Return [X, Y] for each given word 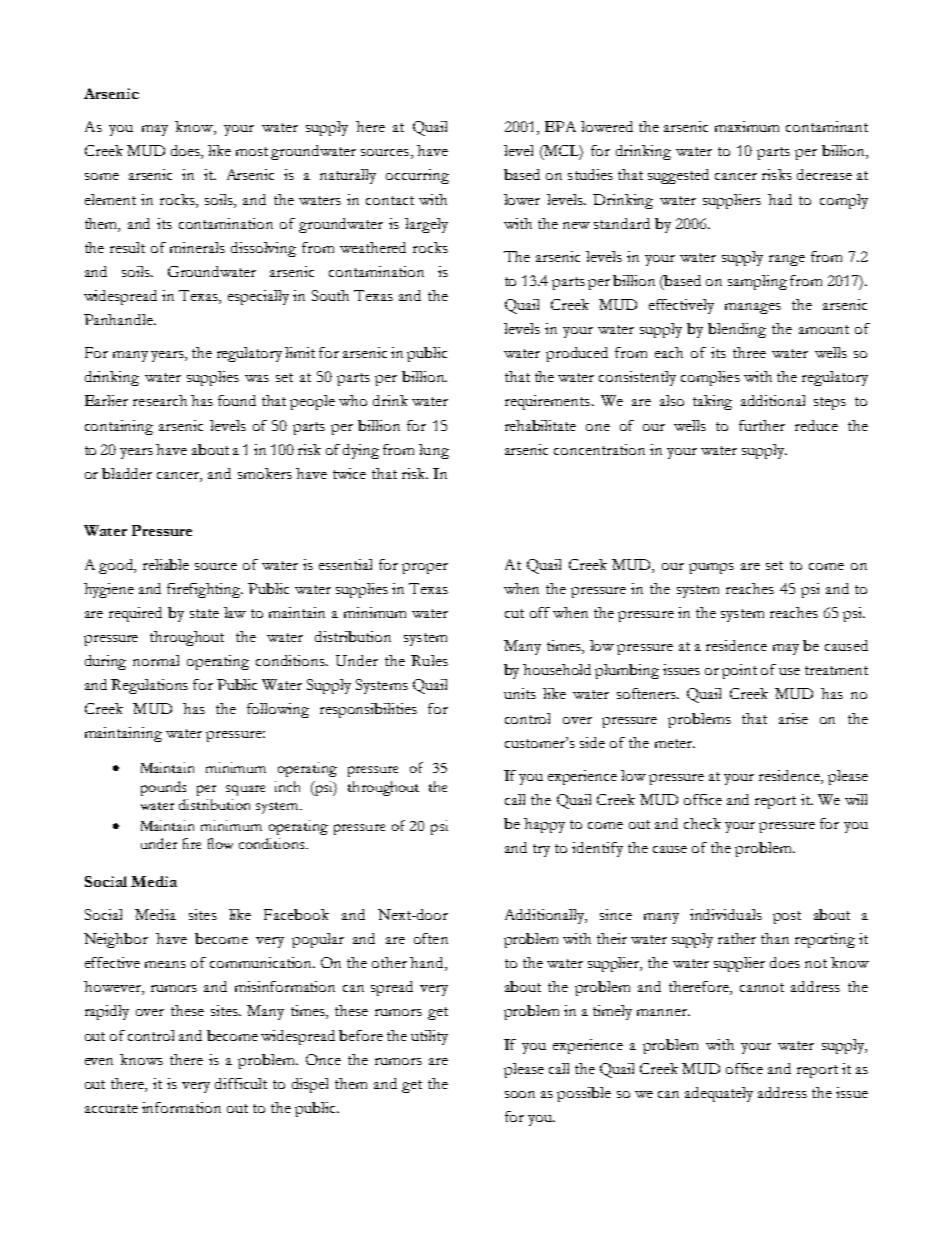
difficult [241, 1083]
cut [514, 613]
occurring [417, 176]
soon [520, 1094]
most [252, 151]
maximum [747, 126]
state [204, 613]
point [739, 671]
